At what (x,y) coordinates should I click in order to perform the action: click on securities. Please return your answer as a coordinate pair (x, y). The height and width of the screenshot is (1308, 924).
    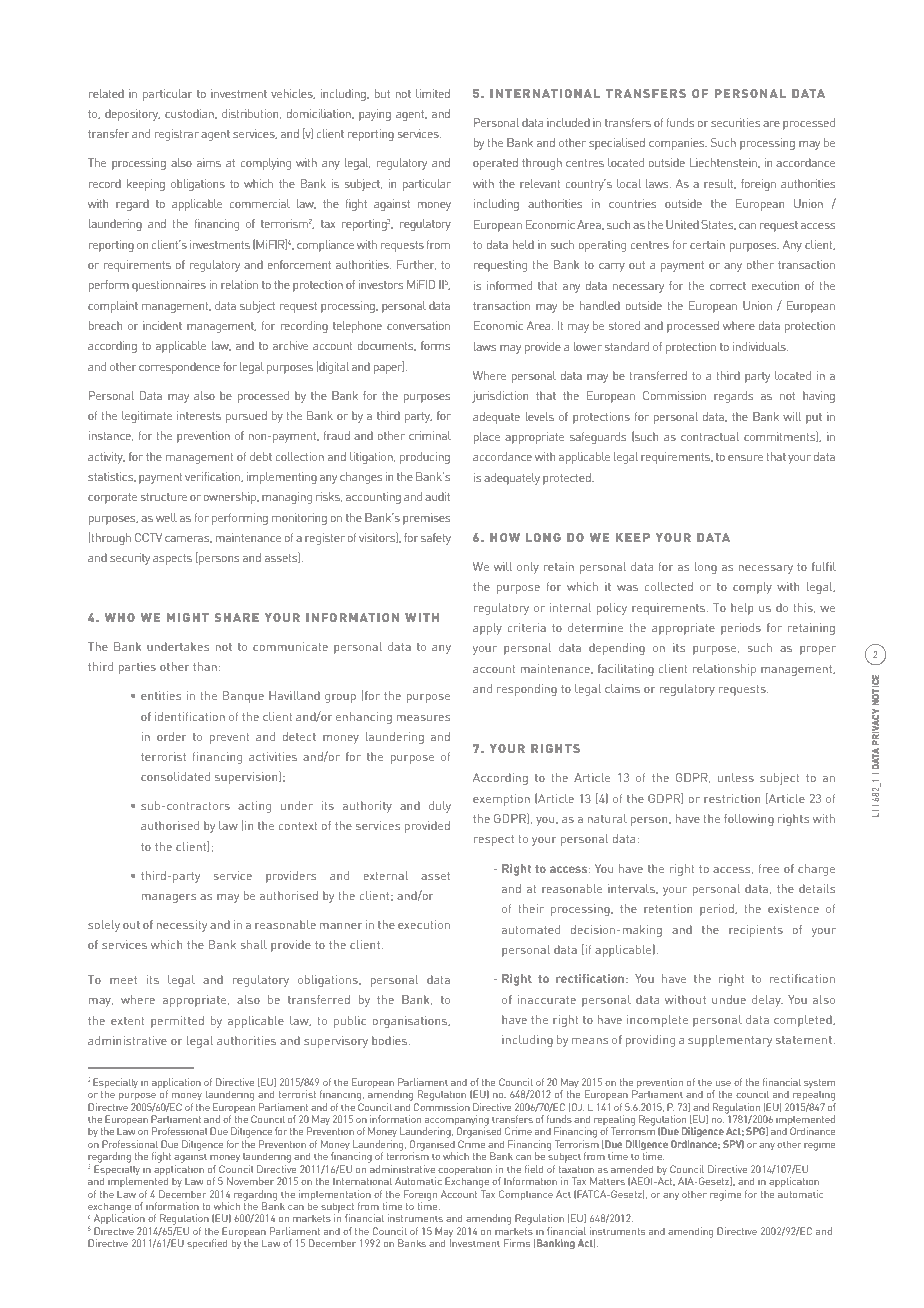
    Looking at the image, I should click on (735, 122).
